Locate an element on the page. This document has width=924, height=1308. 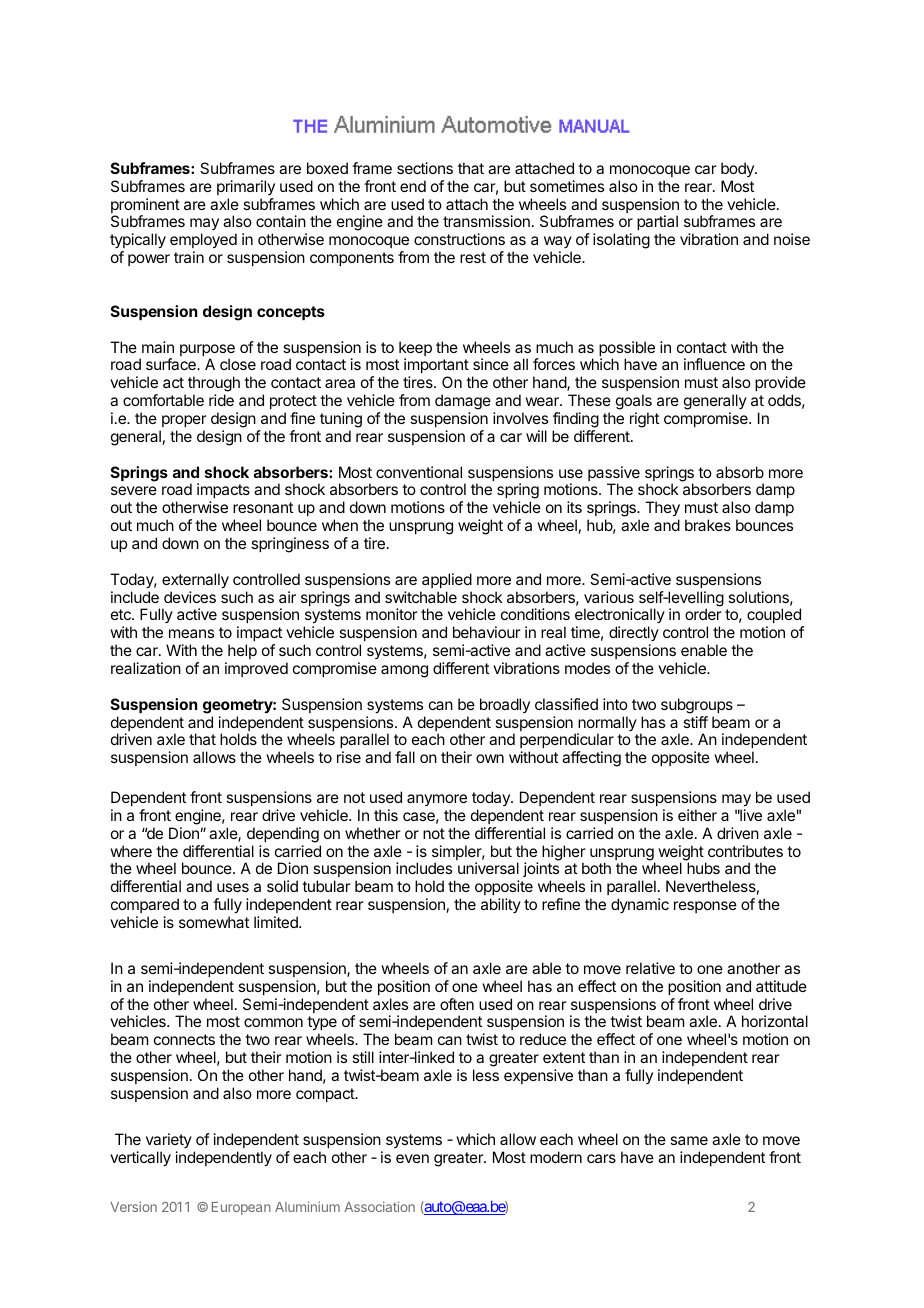
ability is located at coordinates (501, 905).
